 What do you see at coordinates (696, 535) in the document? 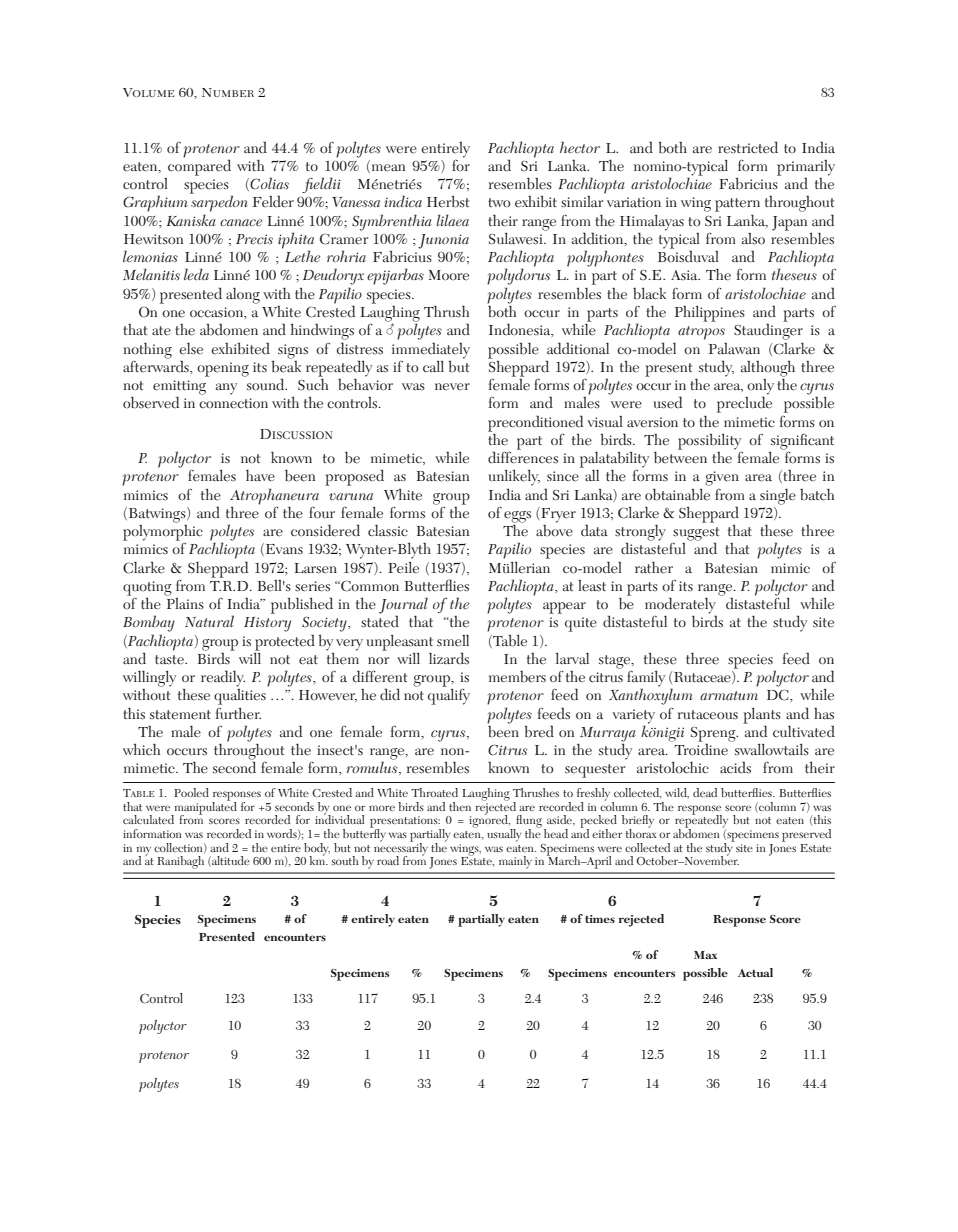
I see `suggest` at bounding box center [696, 535].
